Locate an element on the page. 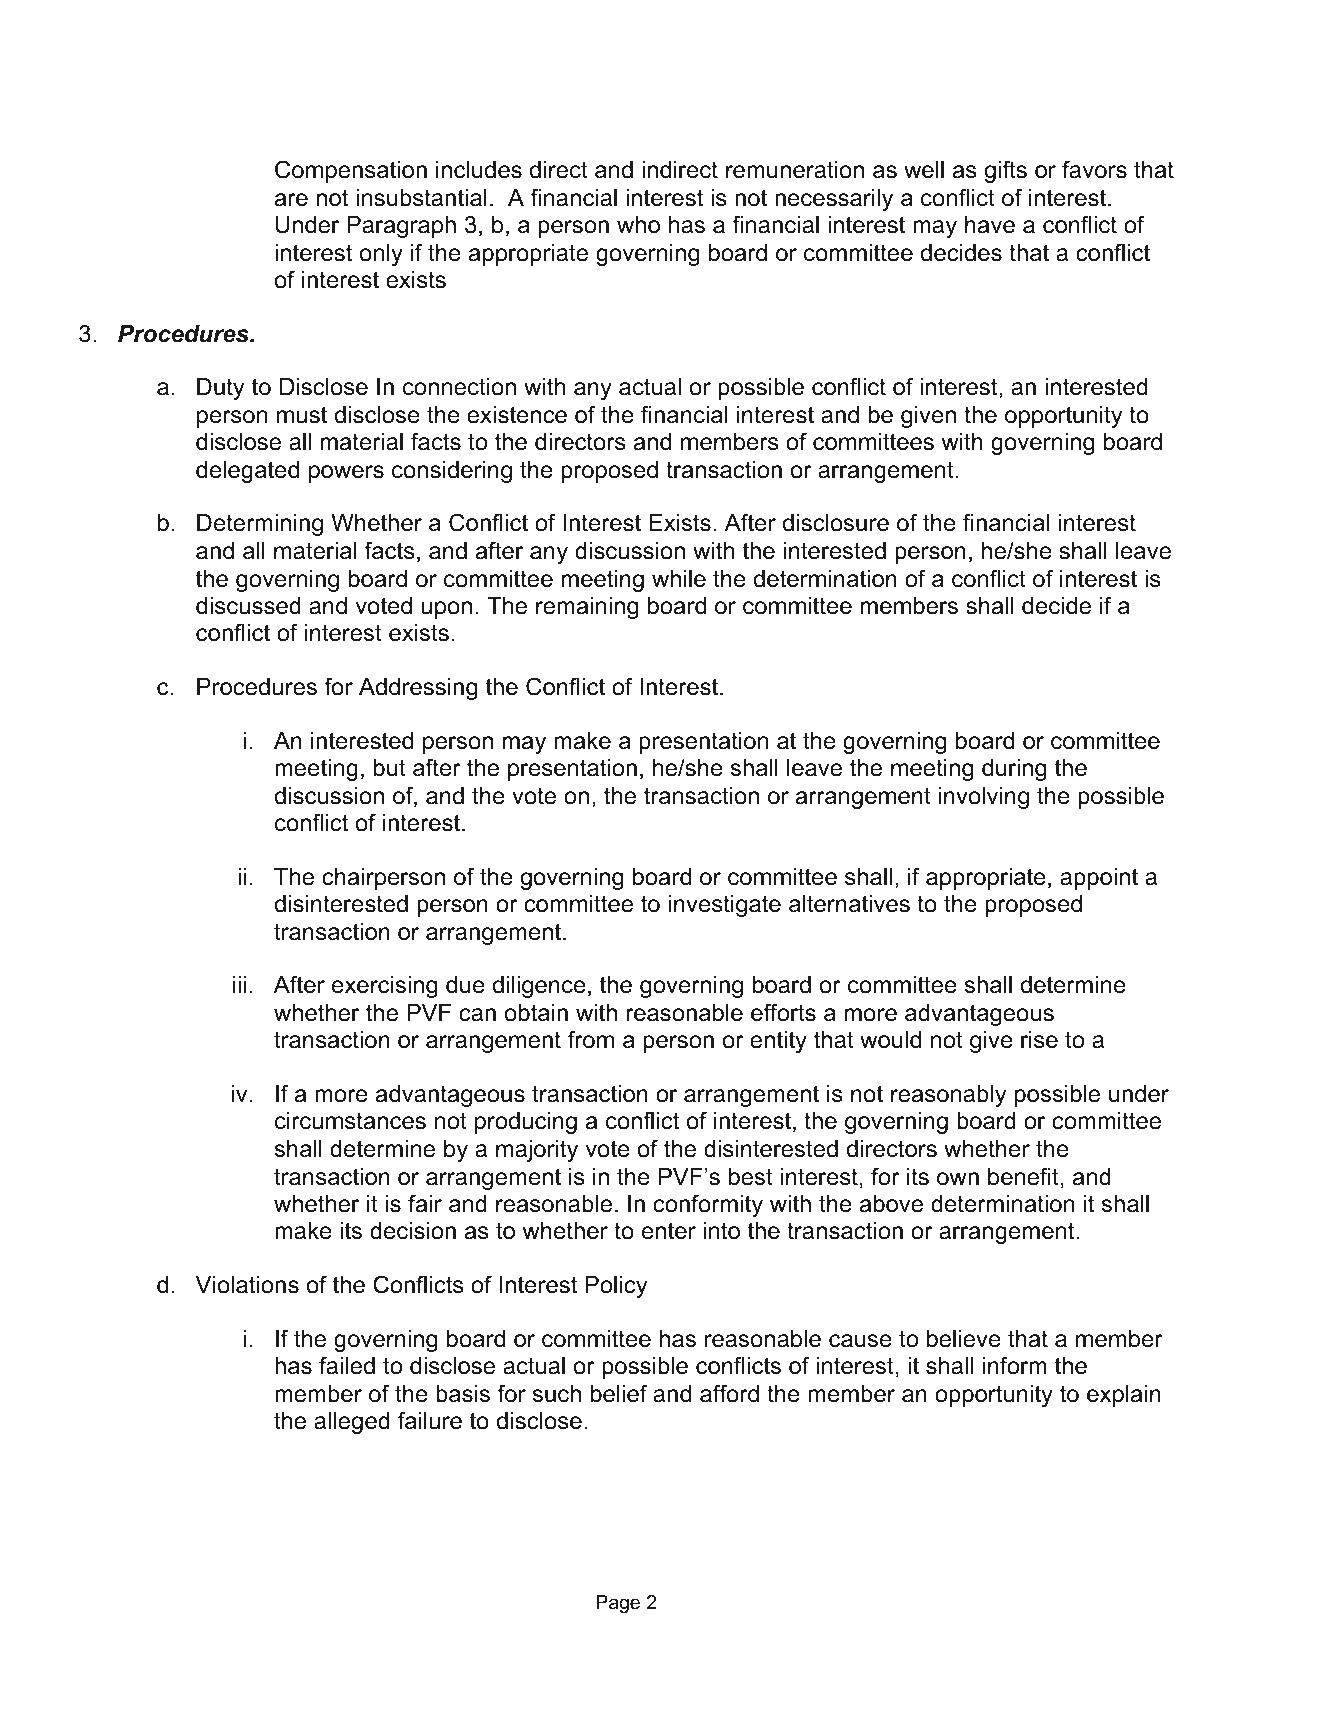 Image resolution: width=1331 pixels, height=1722 pixels. during is located at coordinates (1014, 770).
